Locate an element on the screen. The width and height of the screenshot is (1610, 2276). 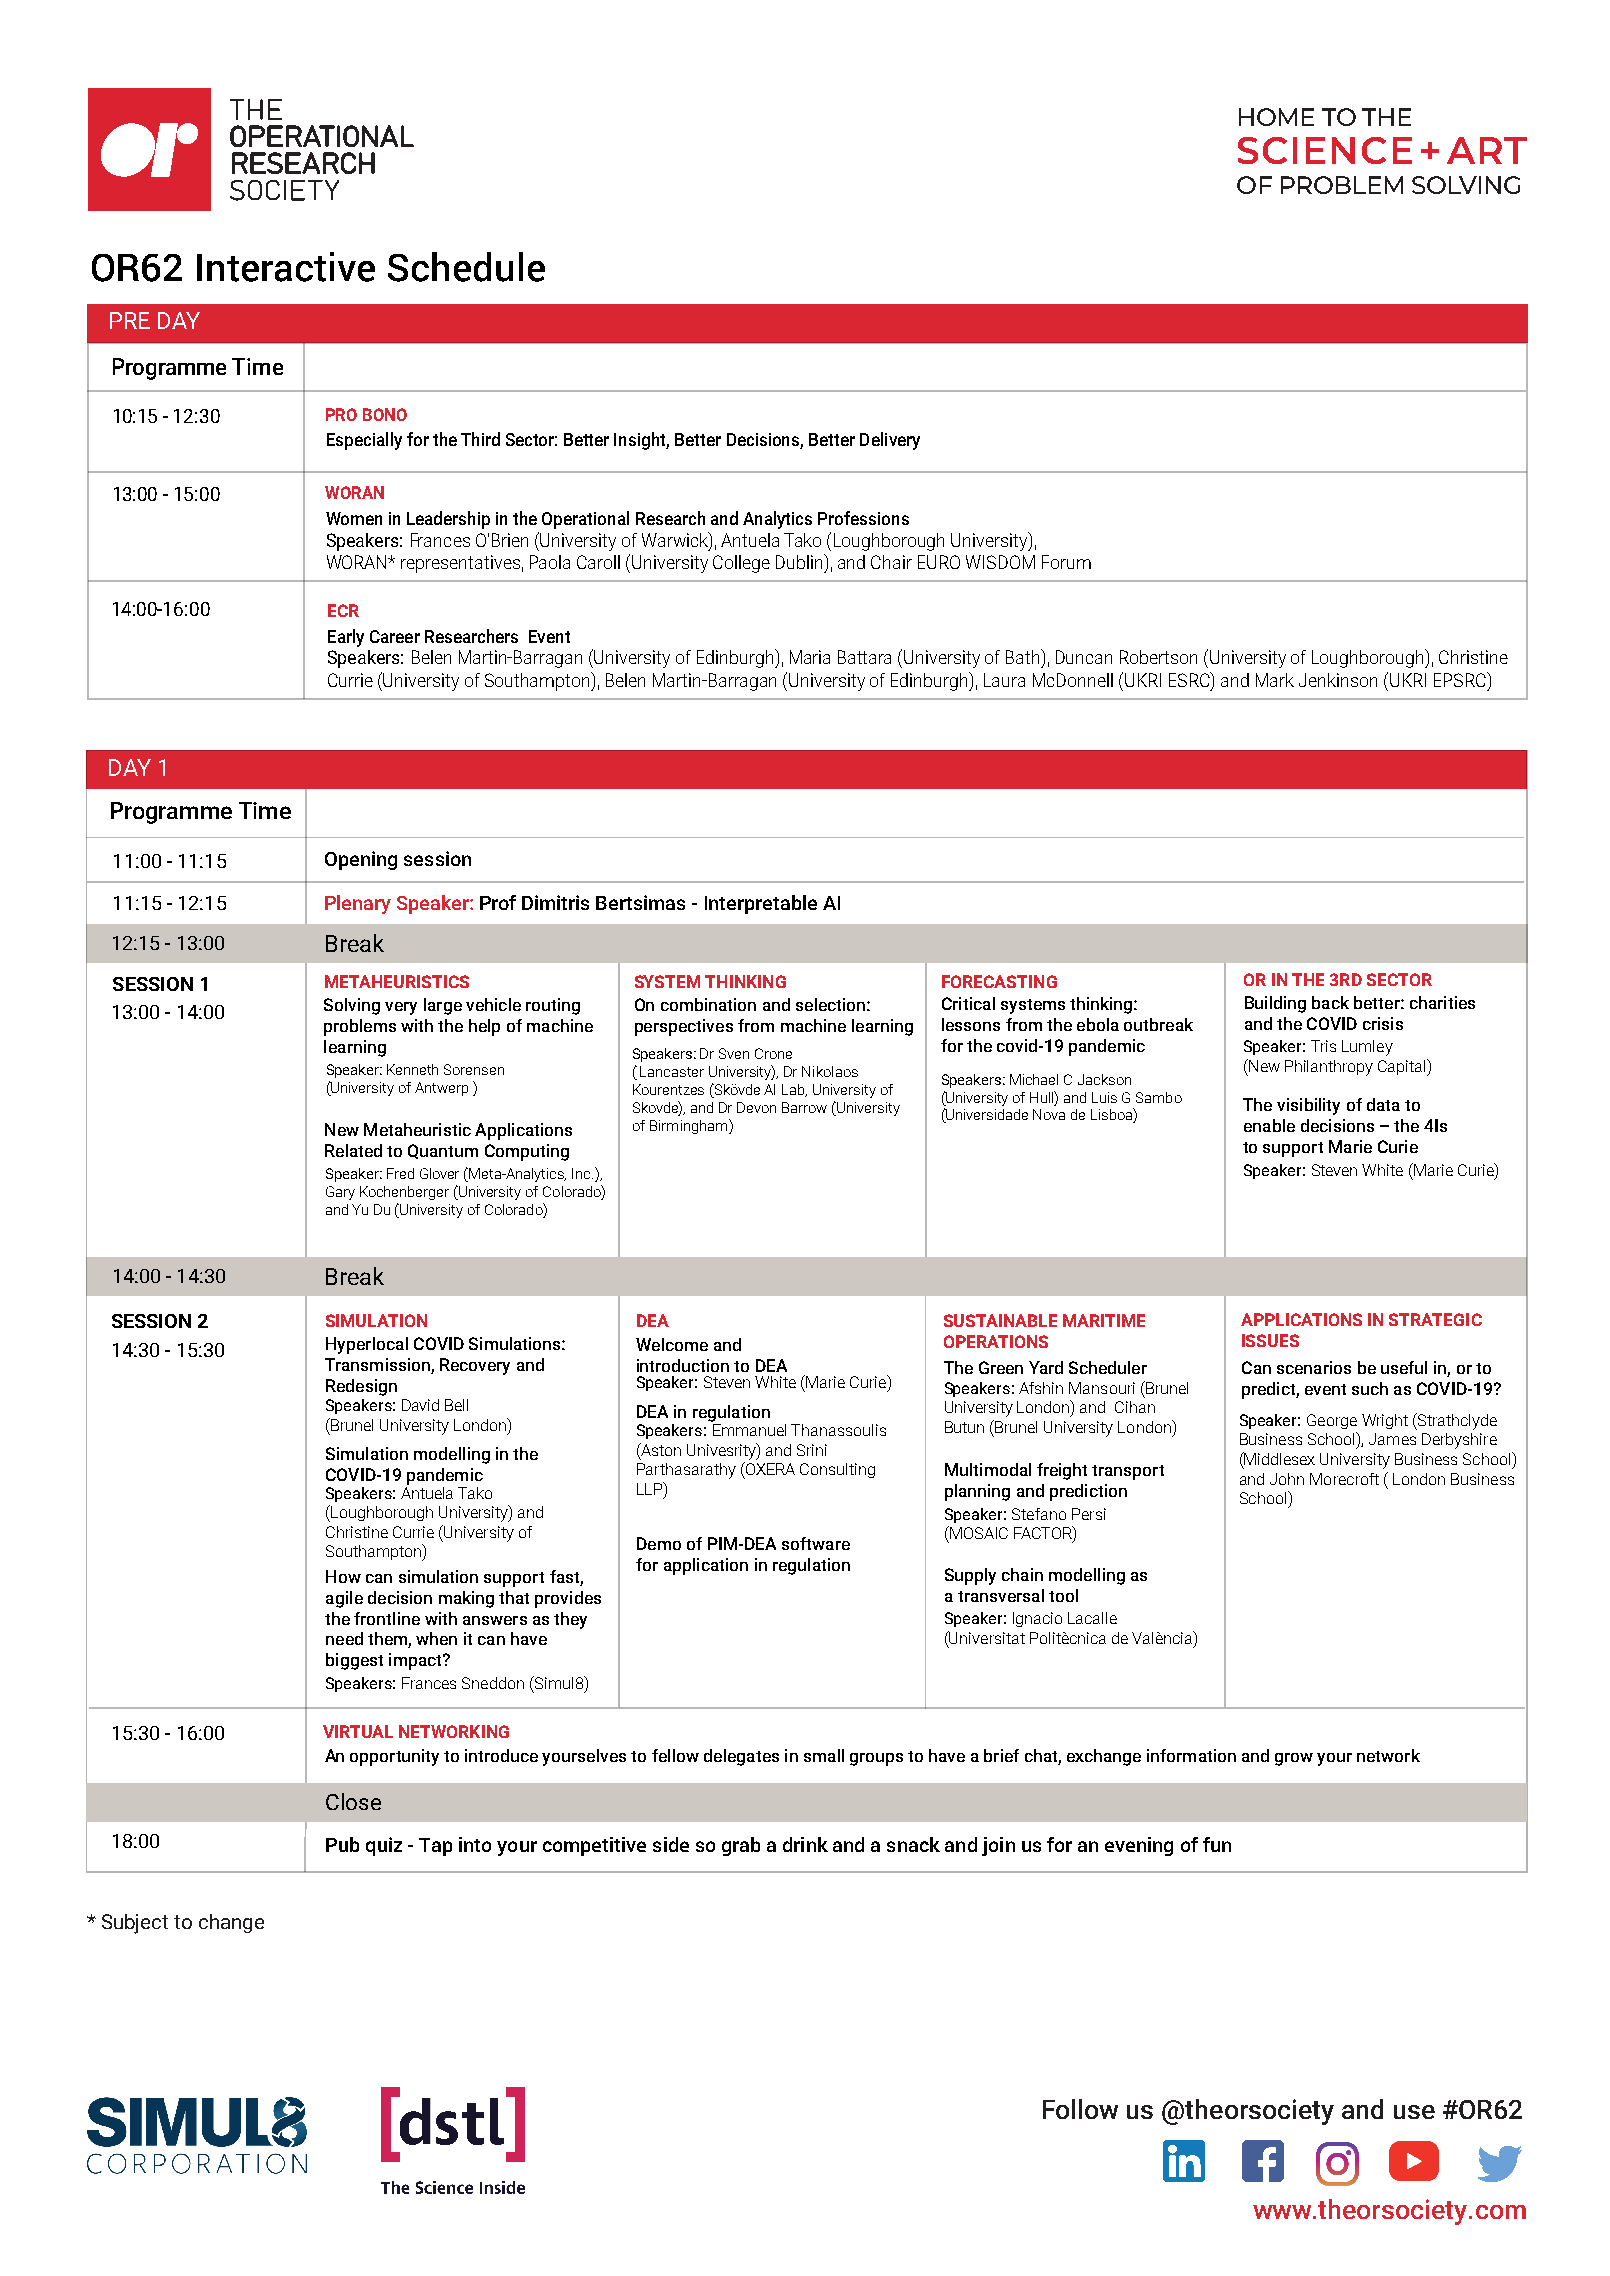
visibility is located at coordinates (1308, 1106).
